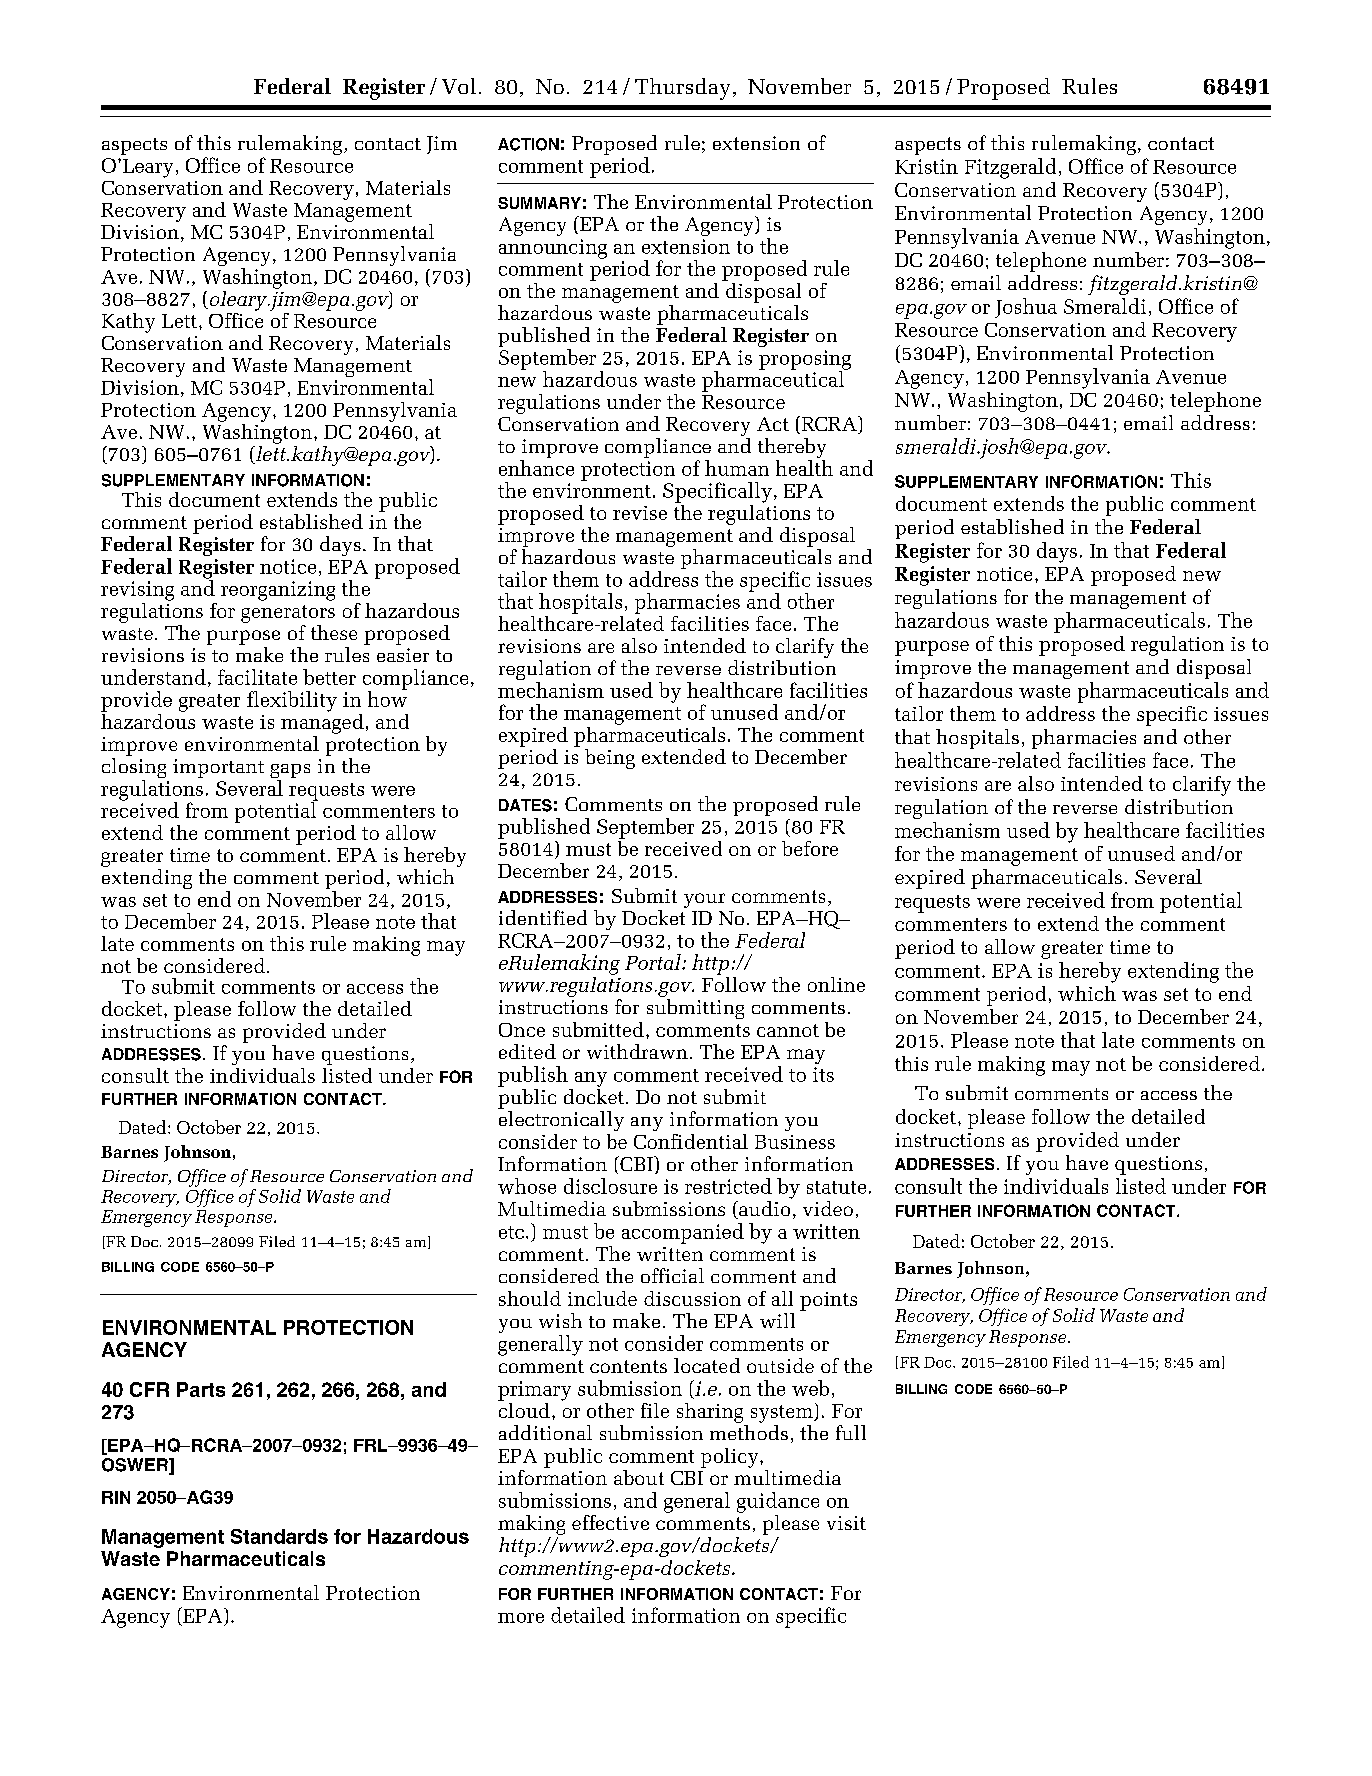 The image size is (1372, 1776). What do you see at coordinates (521, 1618) in the image?
I see `more` at bounding box center [521, 1618].
